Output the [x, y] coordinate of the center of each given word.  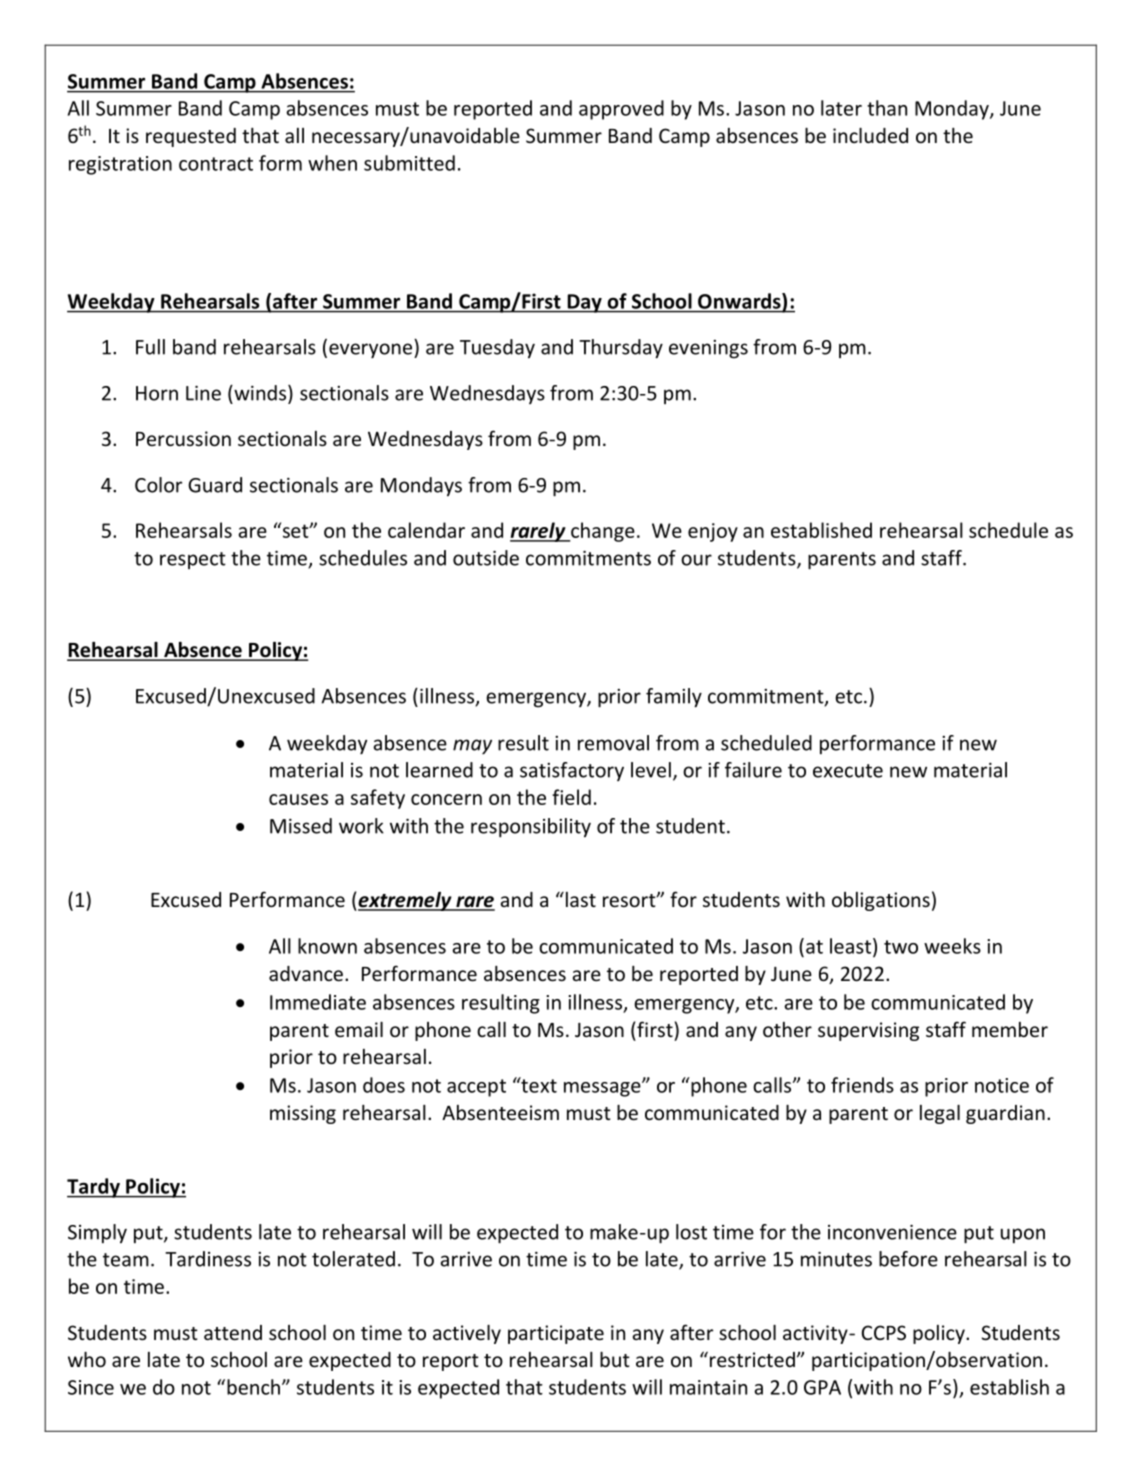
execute [848, 771]
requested [191, 137]
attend [233, 1332]
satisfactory [572, 771]
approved [621, 110]
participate [556, 1334]
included [870, 135]
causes [298, 799]
